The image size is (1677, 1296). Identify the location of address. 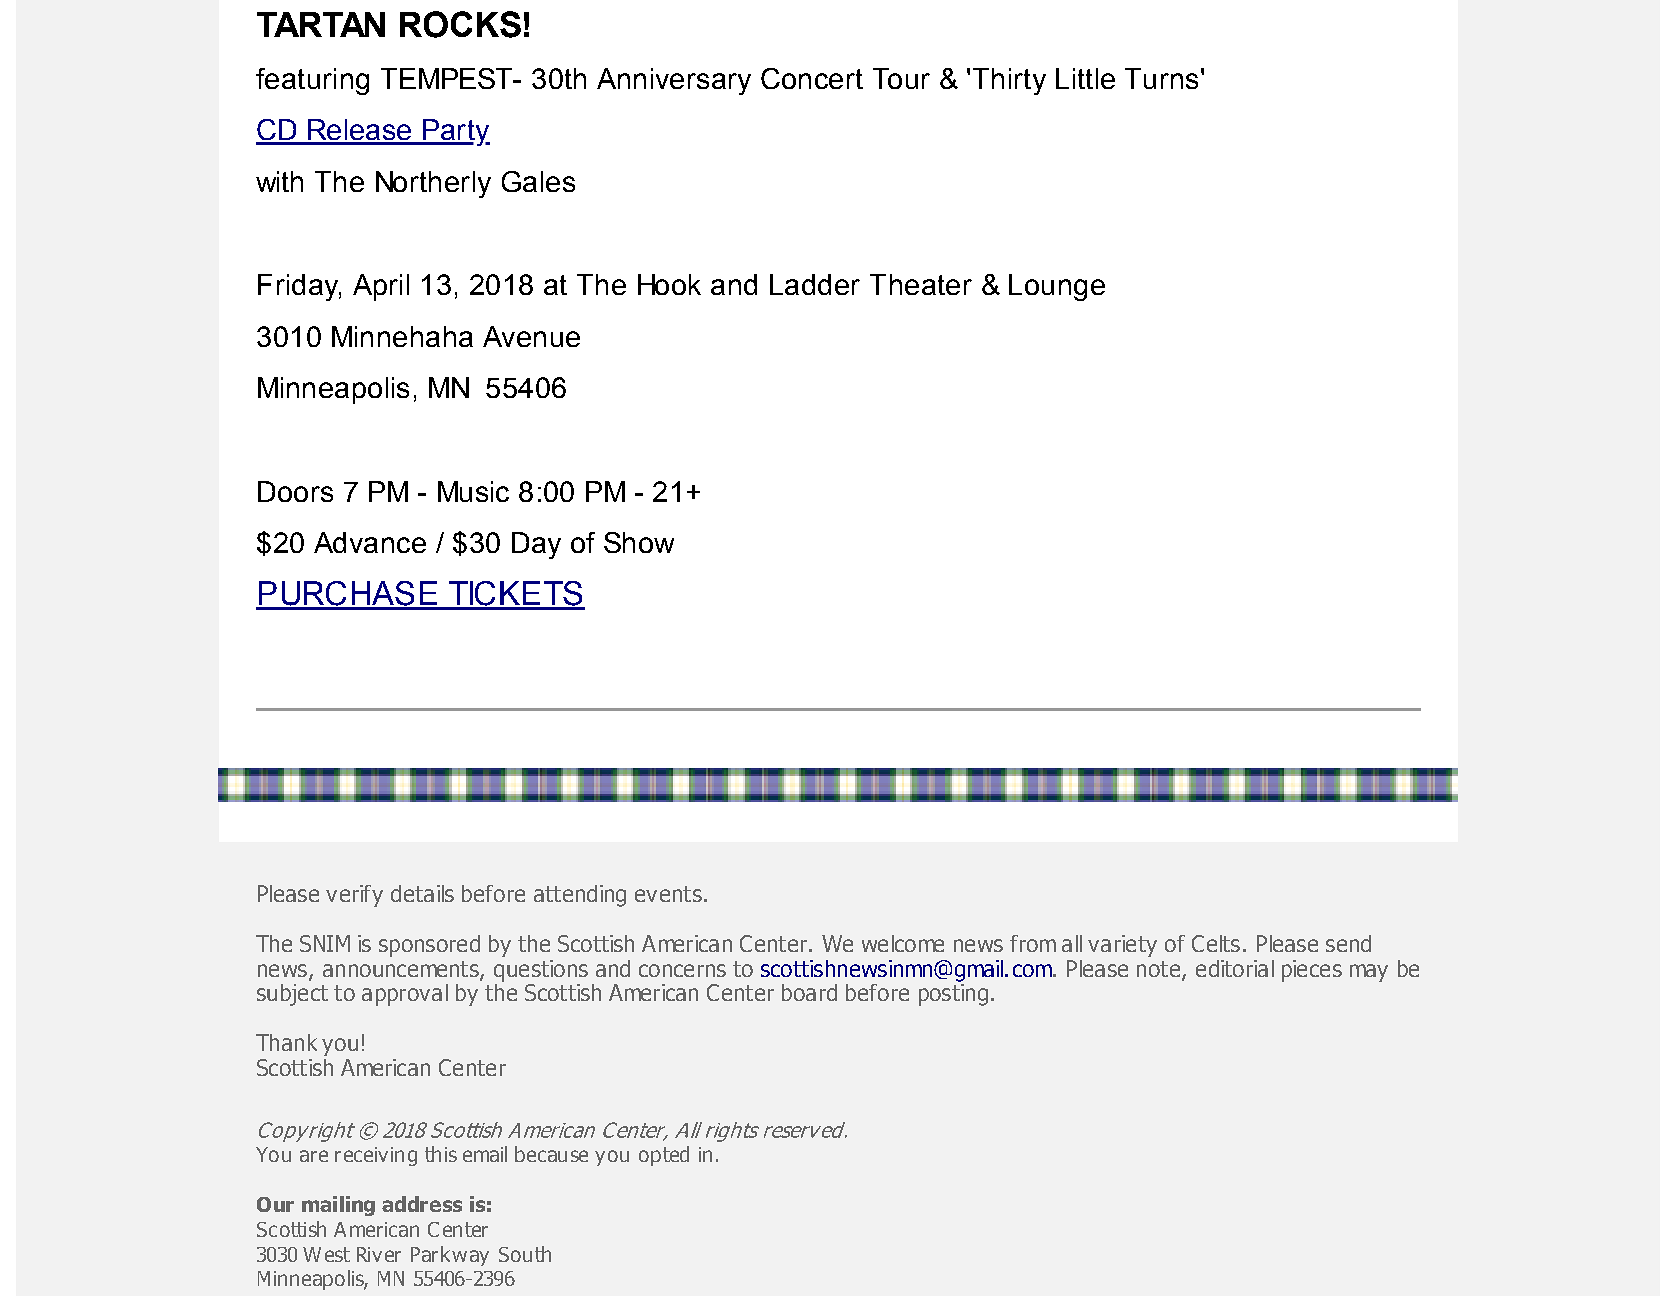
(422, 1204).
